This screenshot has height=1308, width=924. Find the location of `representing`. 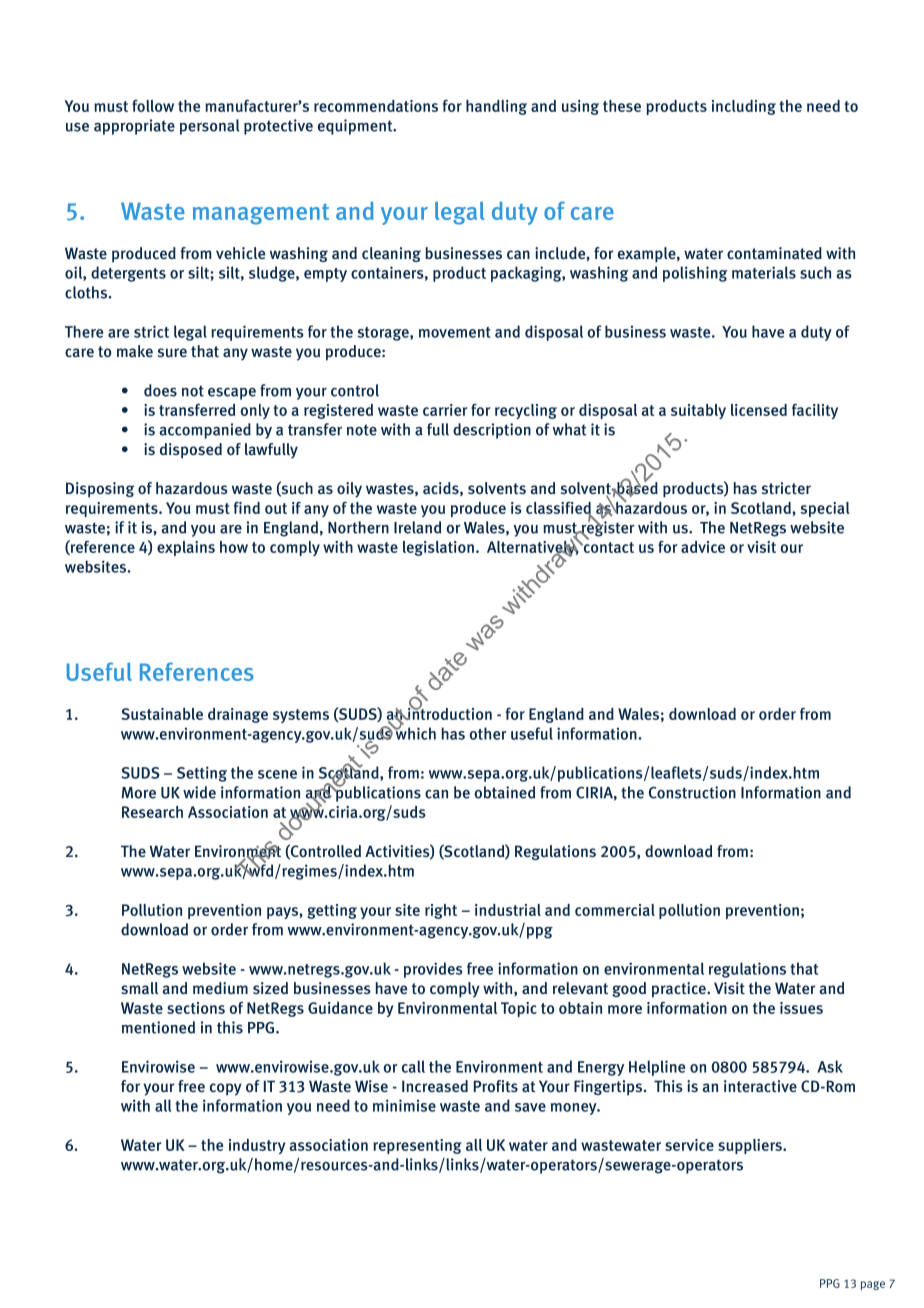

representing is located at coordinates (417, 1146).
